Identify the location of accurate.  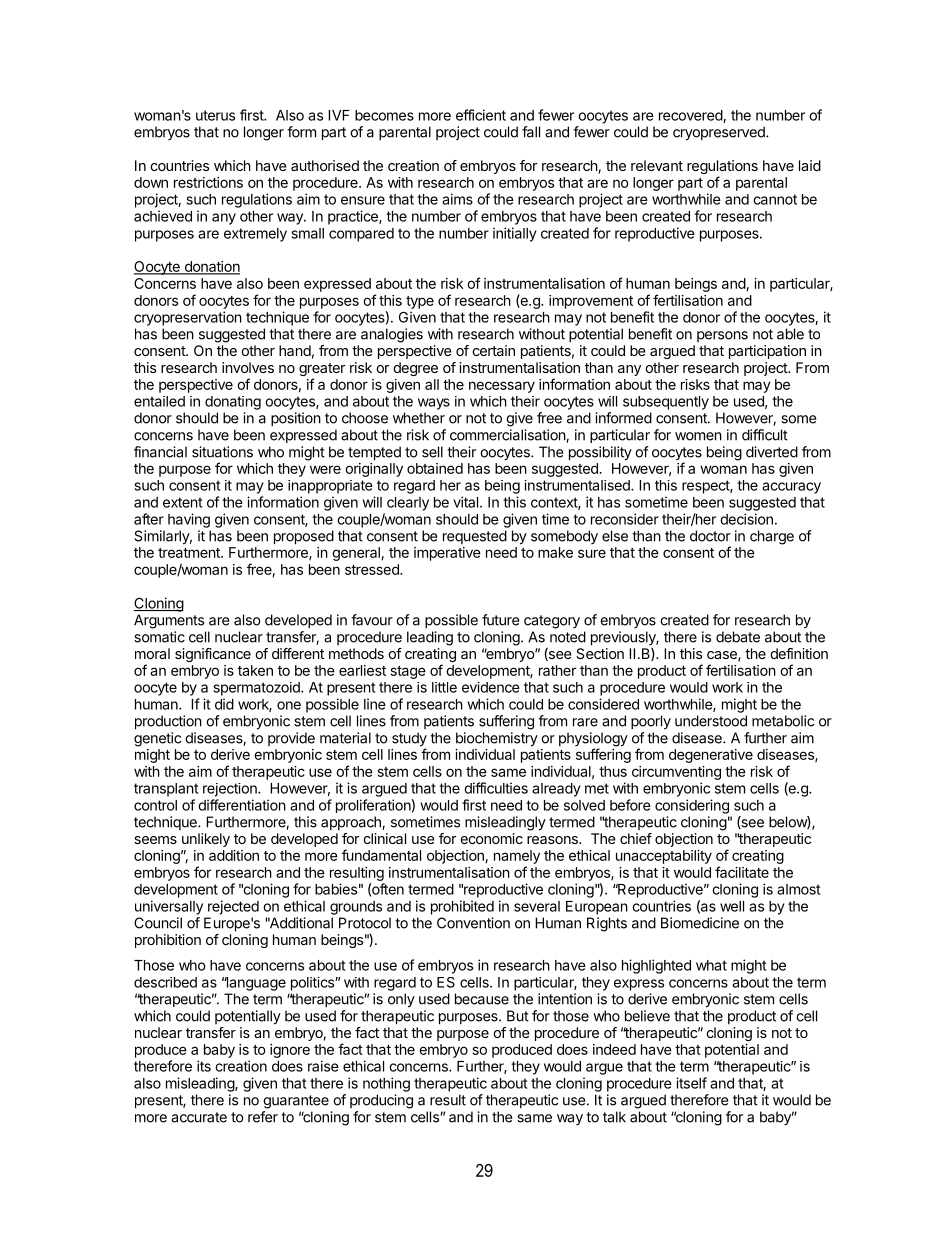
(199, 1117).
